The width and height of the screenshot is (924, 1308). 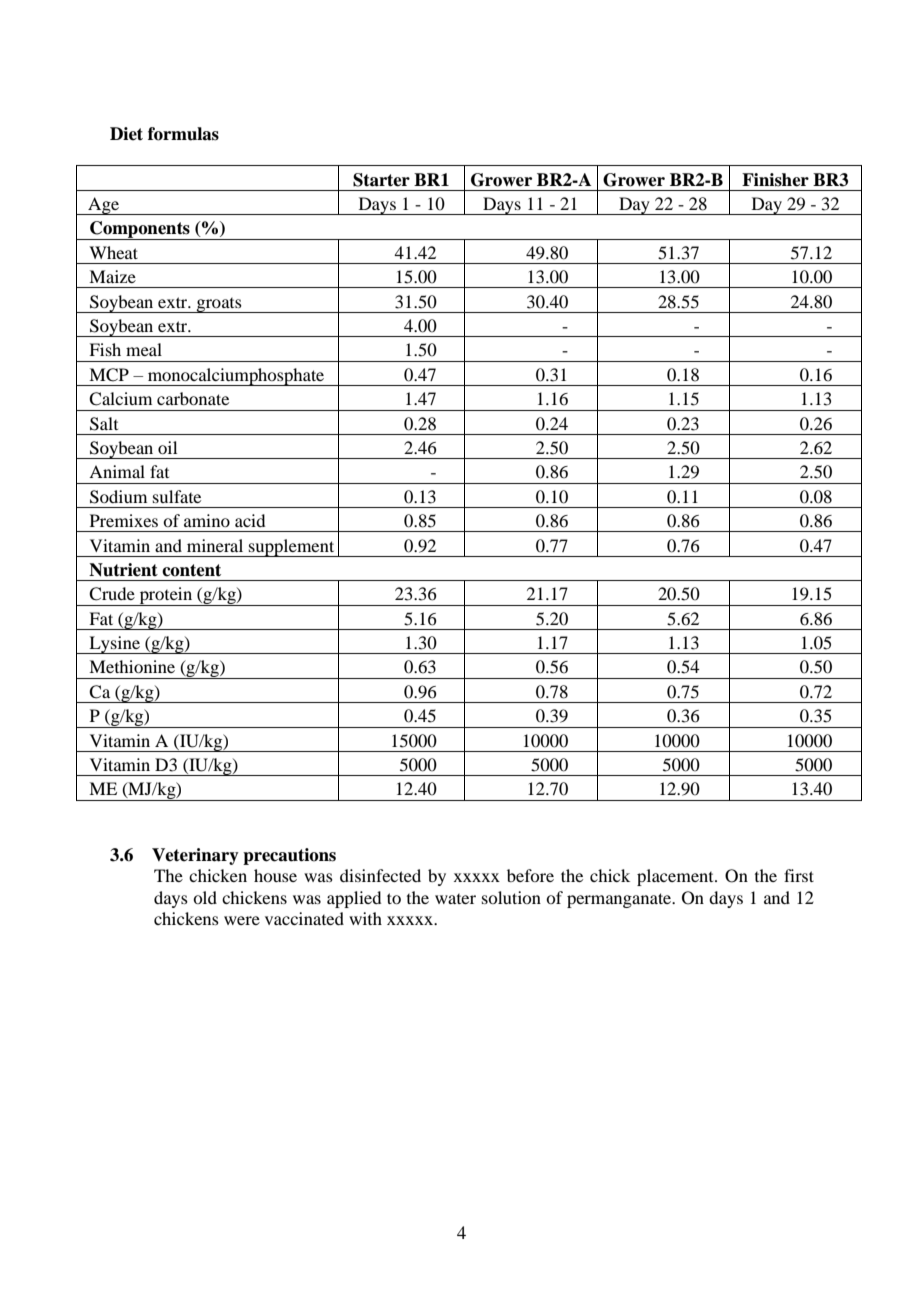 What do you see at coordinates (292, 548) in the screenshot?
I see `supplement` at bounding box center [292, 548].
